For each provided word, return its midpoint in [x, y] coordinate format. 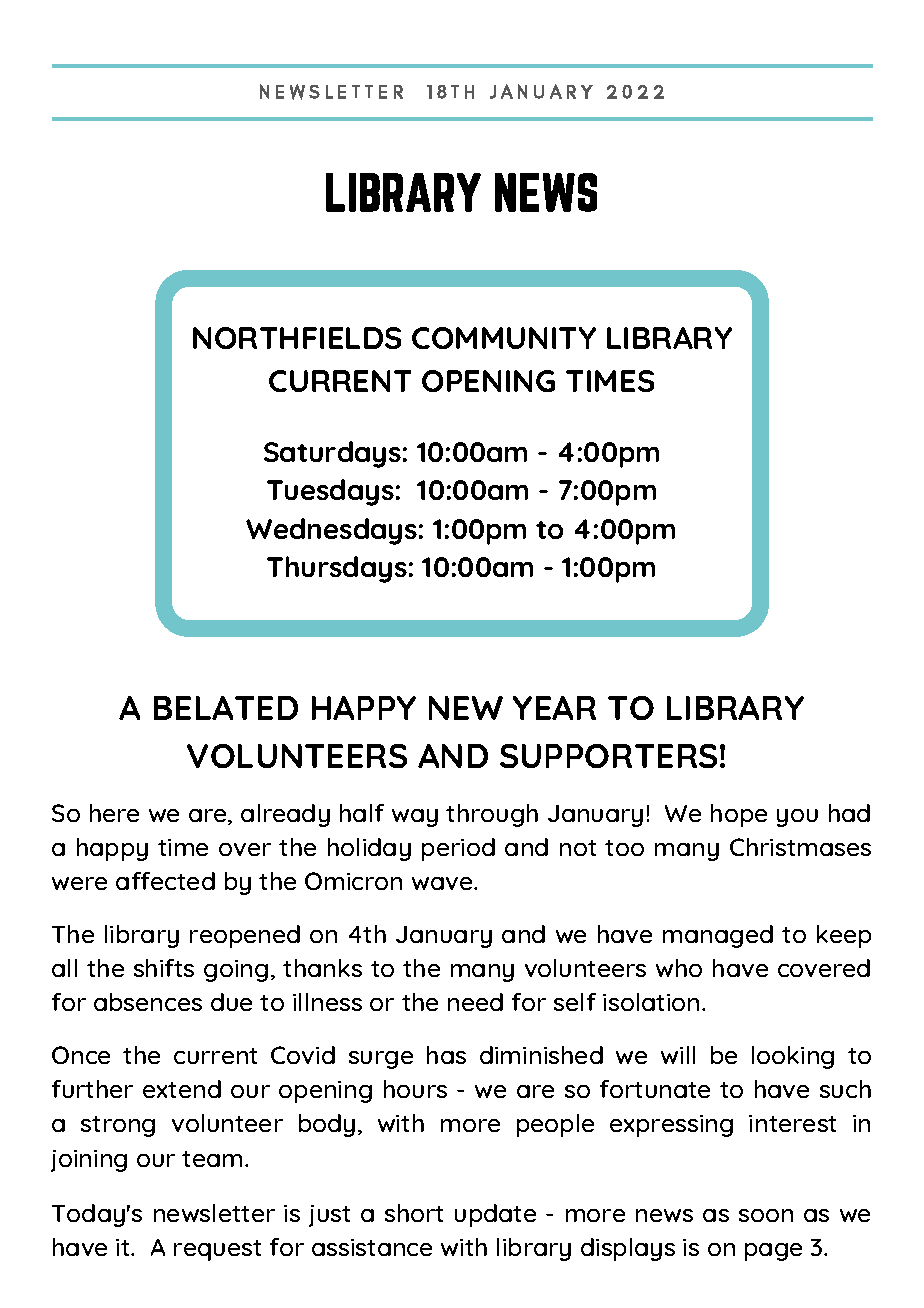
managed [718, 936]
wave [443, 883]
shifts [164, 968]
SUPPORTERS [608, 756]
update [495, 1215]
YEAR [554, 708]
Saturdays [332, 454]
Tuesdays [330, 492]
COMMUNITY [504, 338]
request [217, 1250]
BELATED [226, 708]
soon [766, 1215]
